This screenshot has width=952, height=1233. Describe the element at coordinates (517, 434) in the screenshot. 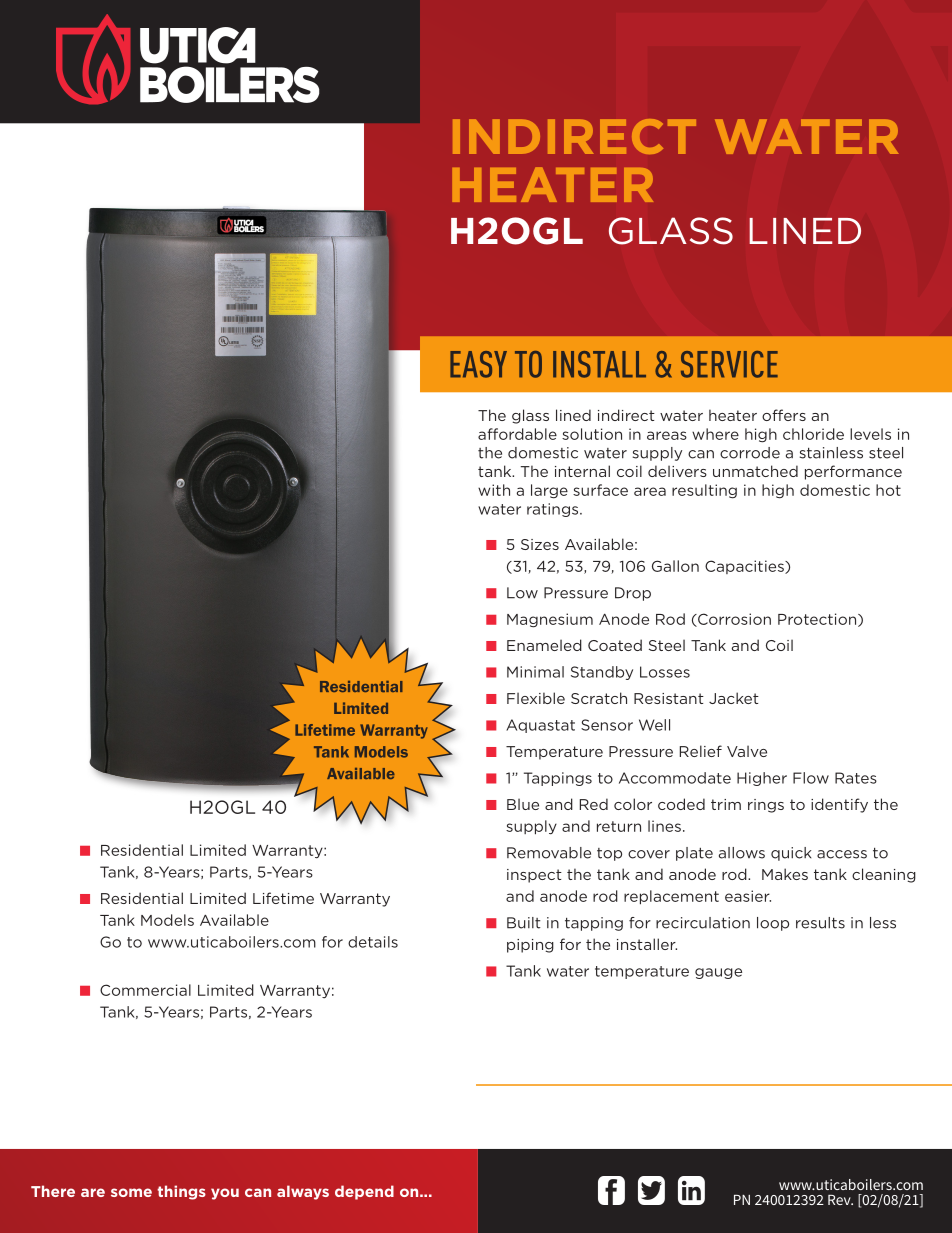

I see `affordable` at that location.
